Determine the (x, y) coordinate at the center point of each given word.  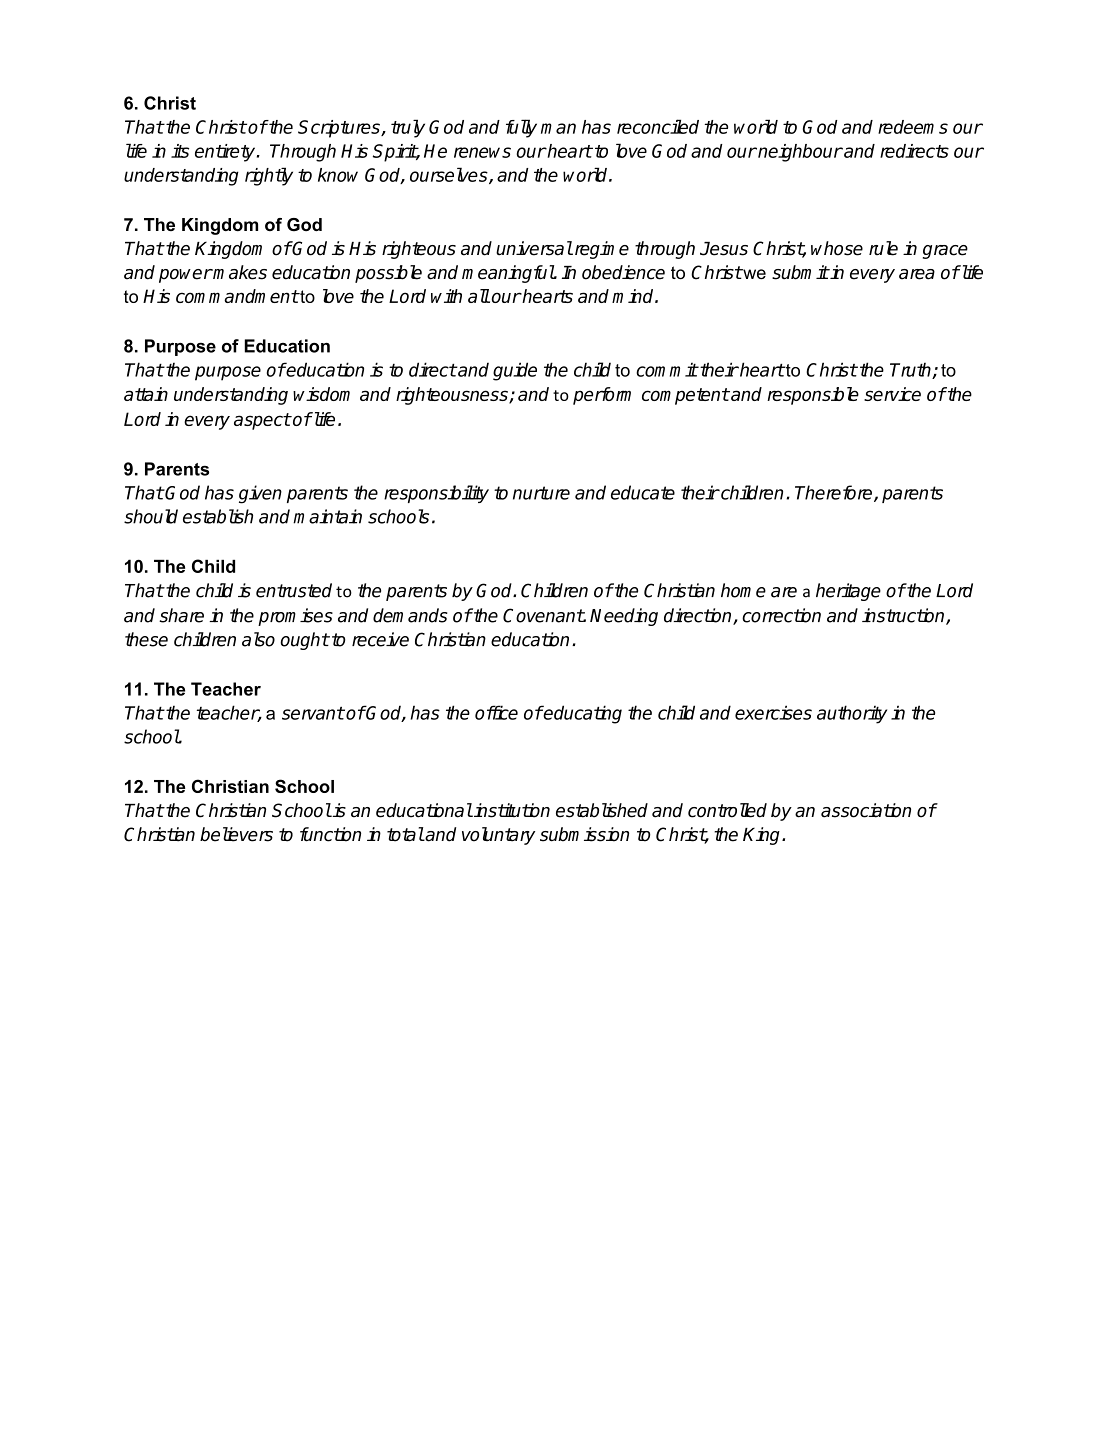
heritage (848, 592)
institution (511, 810)
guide (515, 371)
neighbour (799, 153)
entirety (226, 153)
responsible (813, 396)
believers (236, 834)
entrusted (294, 590)
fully (521, 128)
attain (146, 394)
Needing (624, 617)
